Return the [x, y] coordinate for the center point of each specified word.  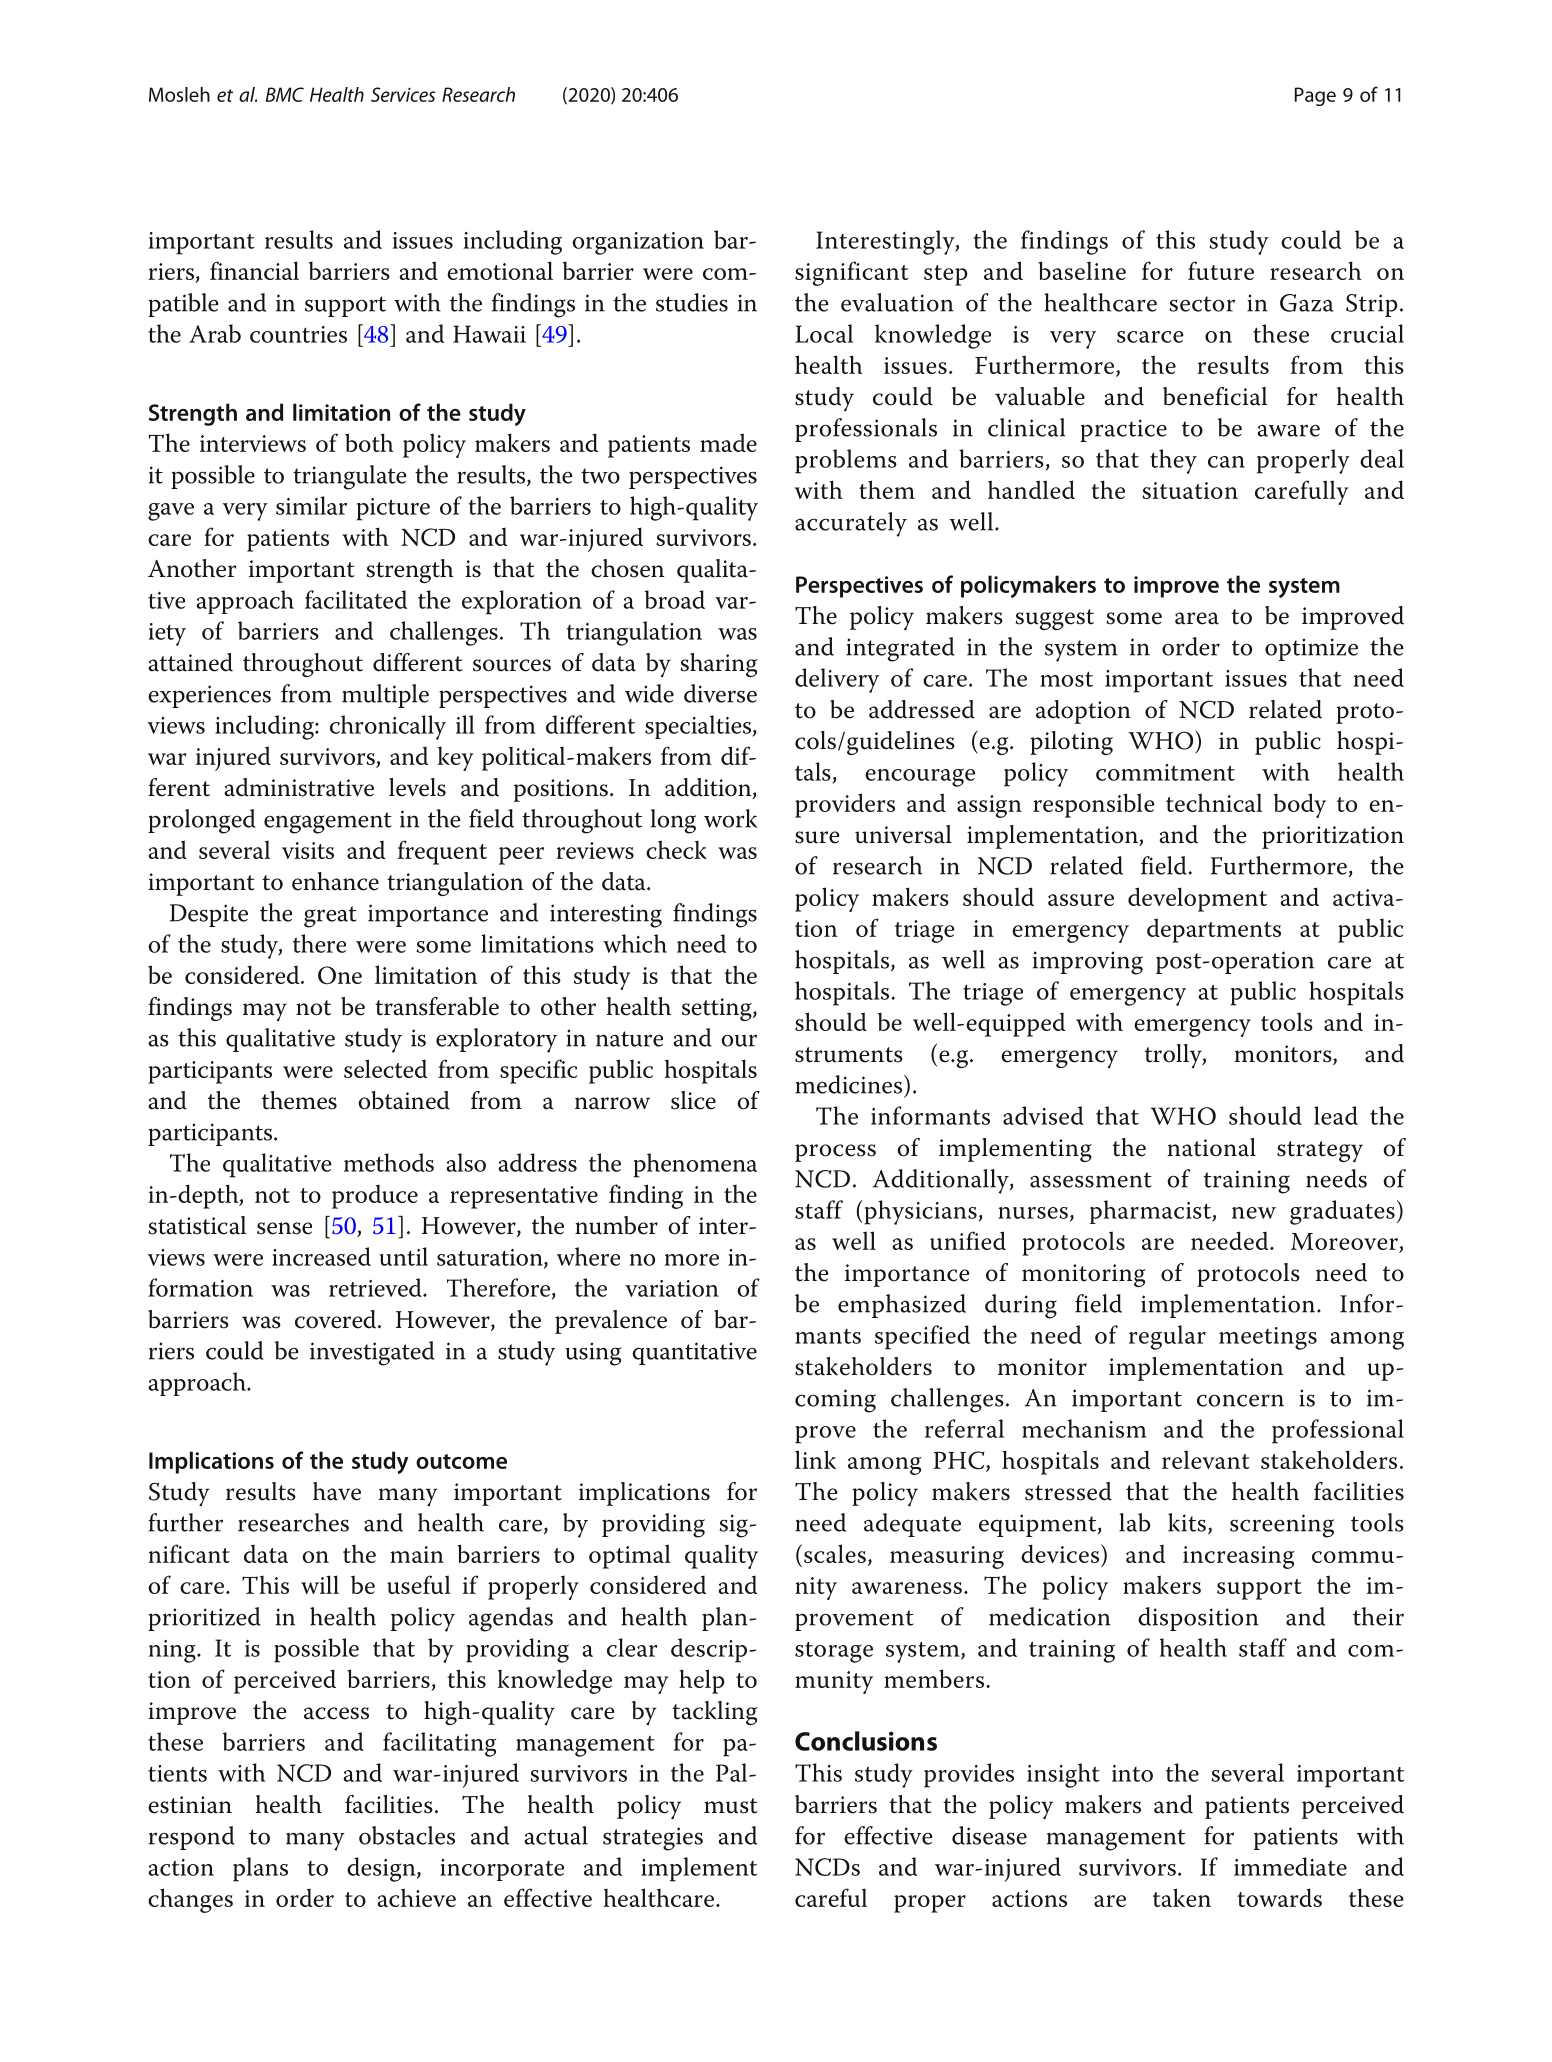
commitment [1165, 772]
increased [321, 1256]
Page [1315, 96]
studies [692, 302]
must [731, 1806]
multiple [385, 696]
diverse [720, 693]
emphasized [902, 1306]
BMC [285, 94]
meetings [1268, 1338]
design [382, 1869]
